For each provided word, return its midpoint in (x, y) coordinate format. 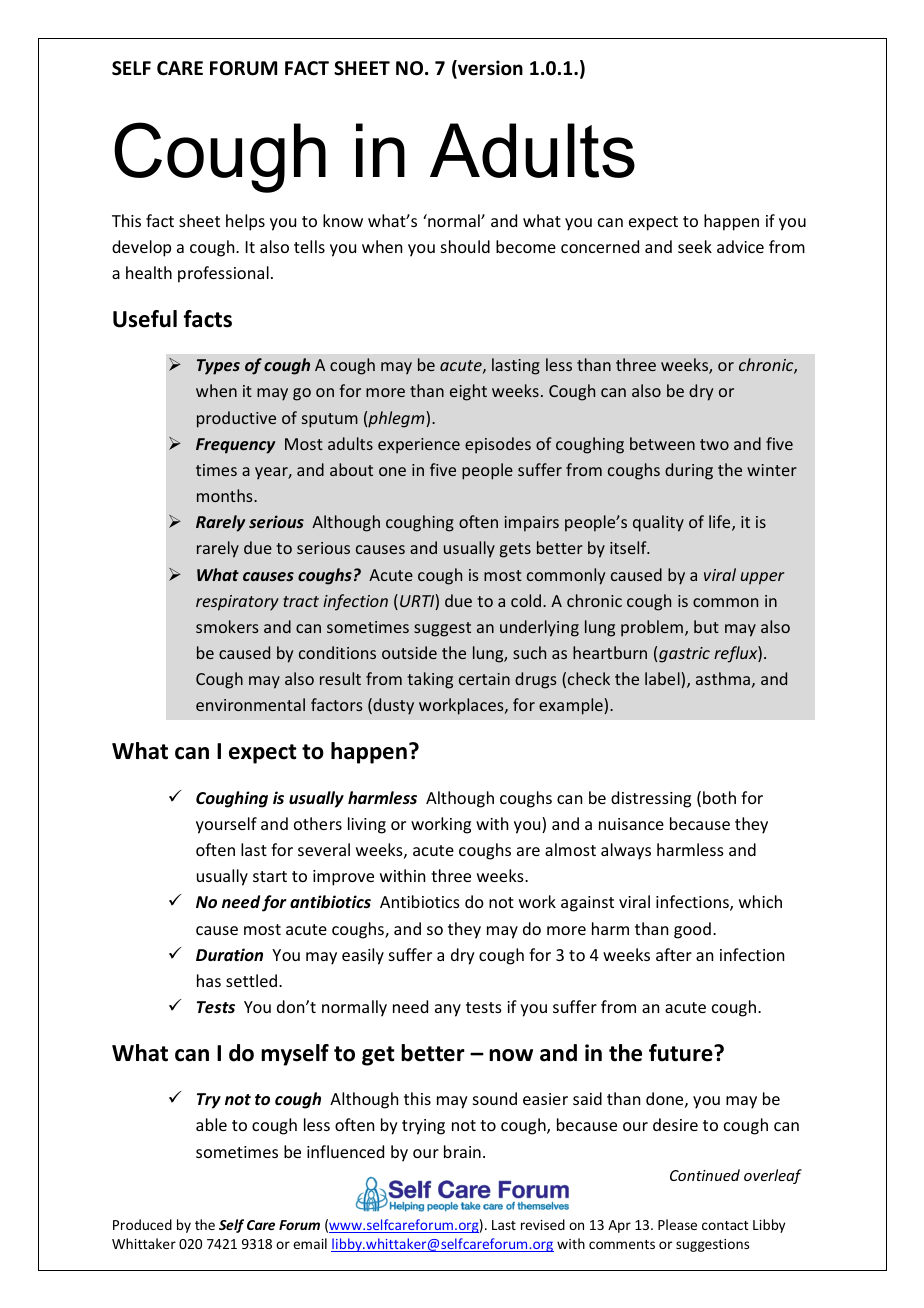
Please (677, 1224)
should (465, 246)
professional (223, 274)
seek (695, 246)
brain (462, 1151)
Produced (142, 1224)
